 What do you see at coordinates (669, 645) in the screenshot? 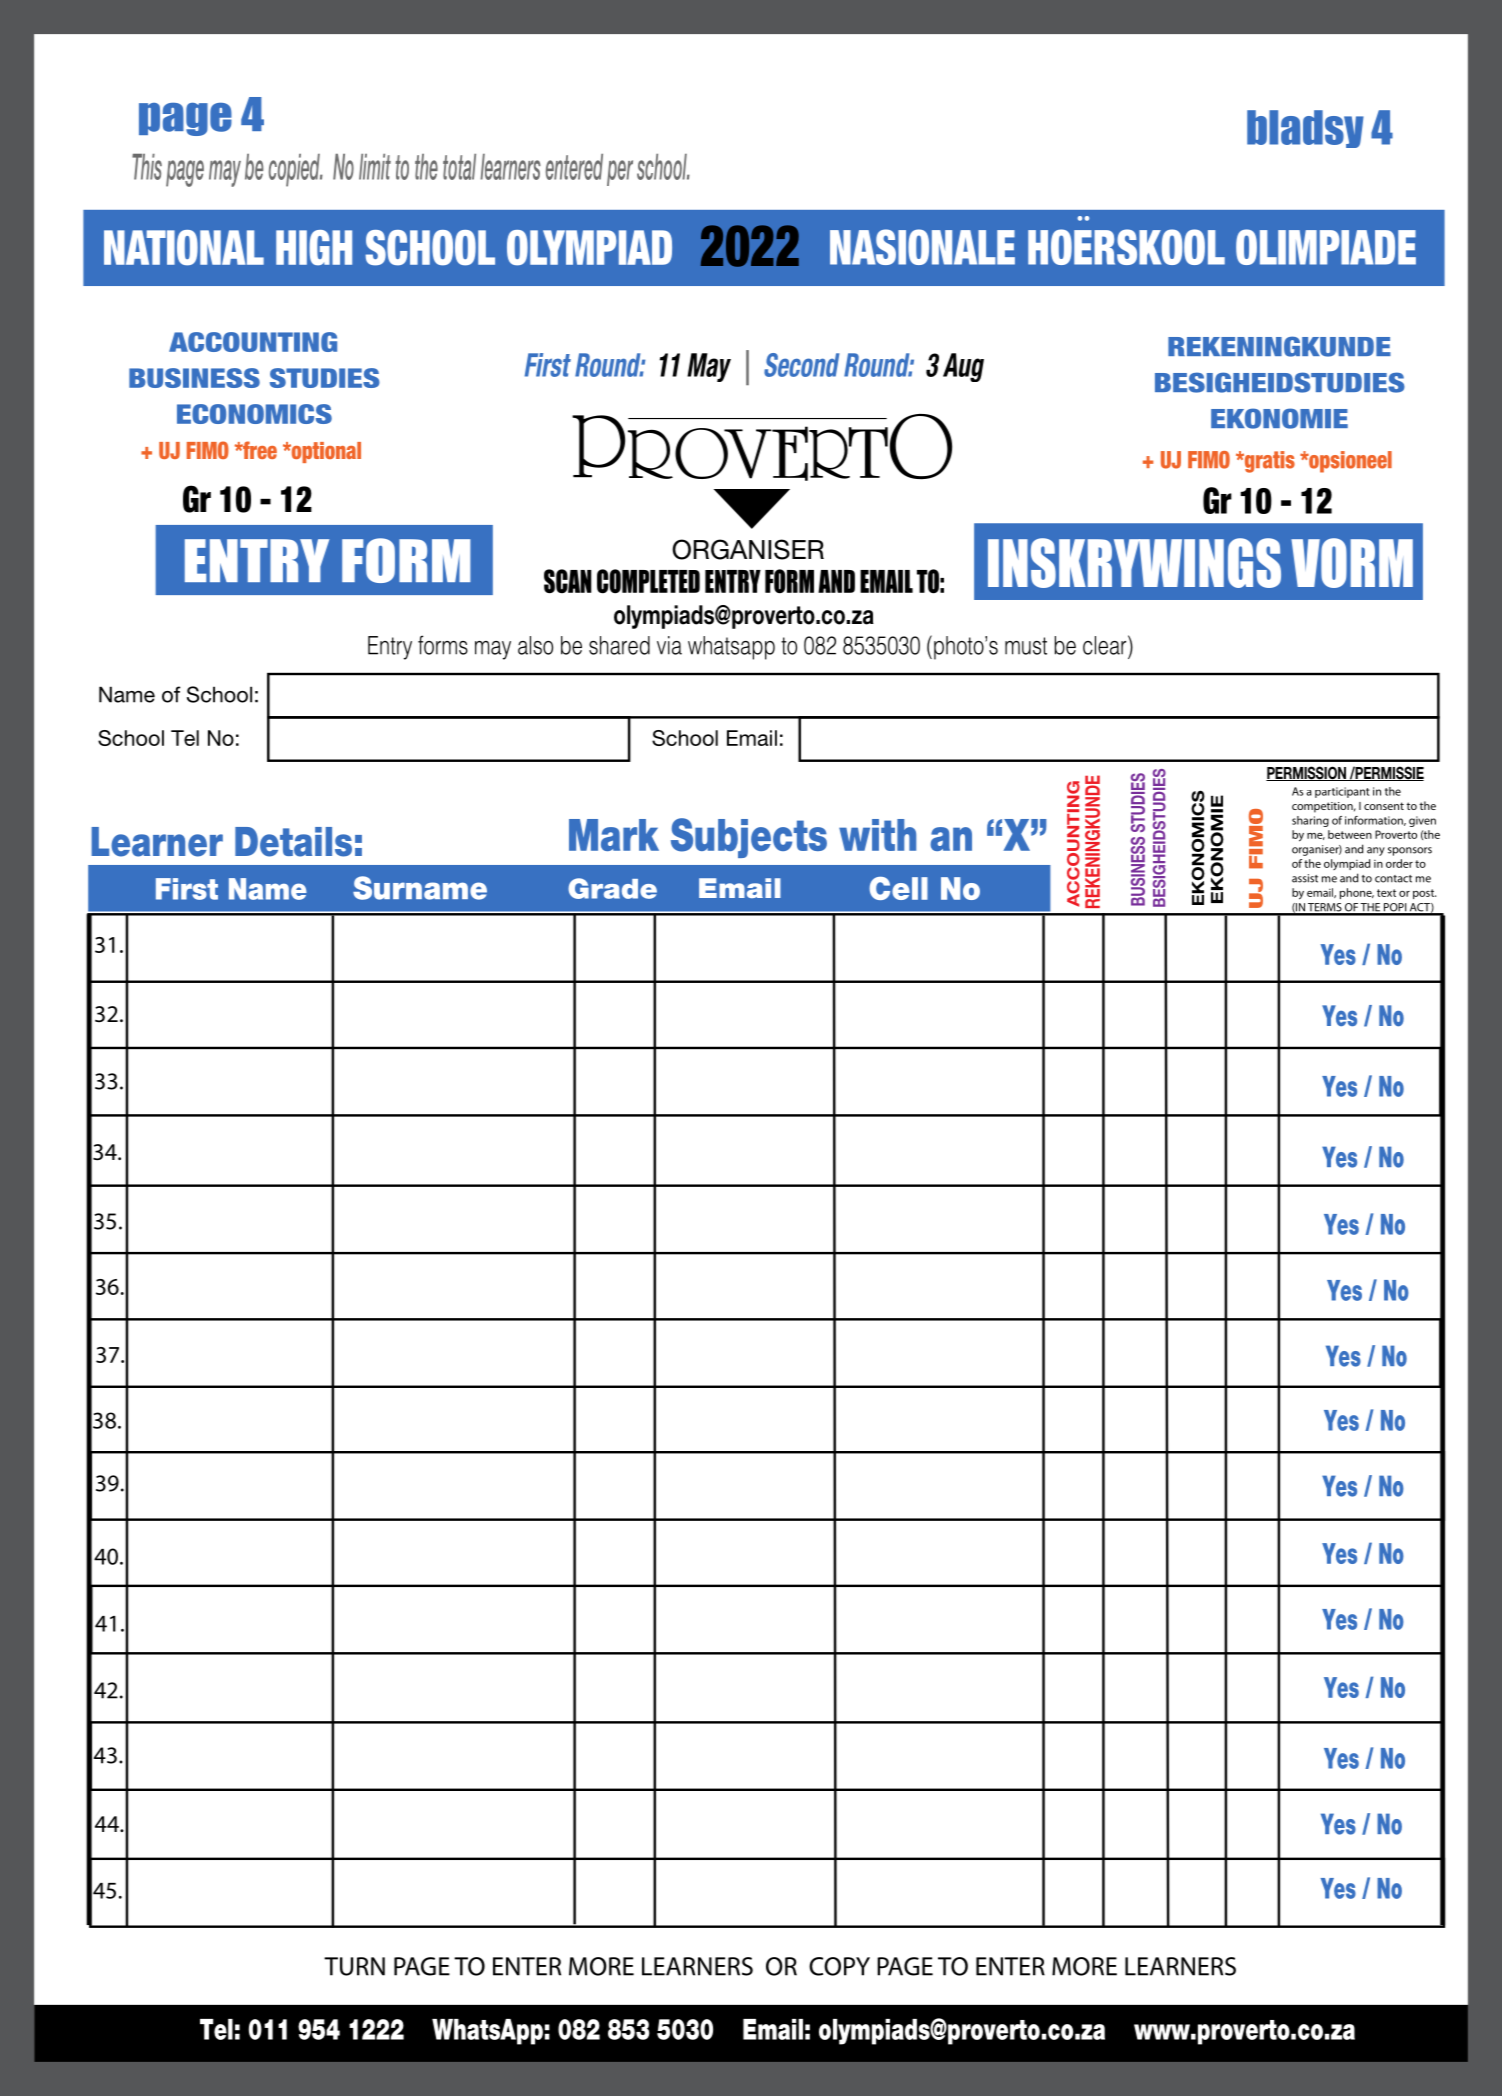
I see `via` at bounding box center [669, 645].
